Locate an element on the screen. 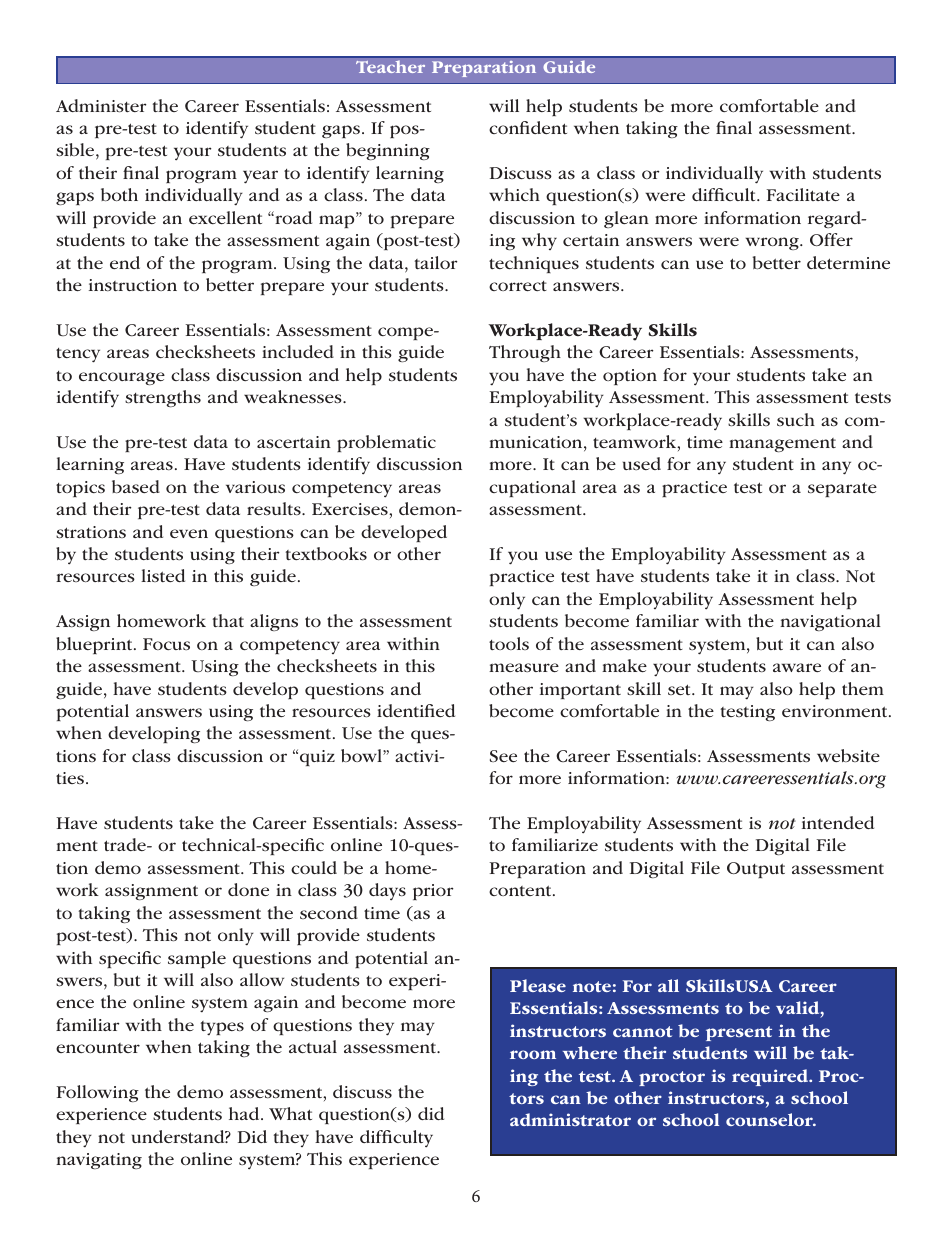  confident is located at coordinates (528, 127).
